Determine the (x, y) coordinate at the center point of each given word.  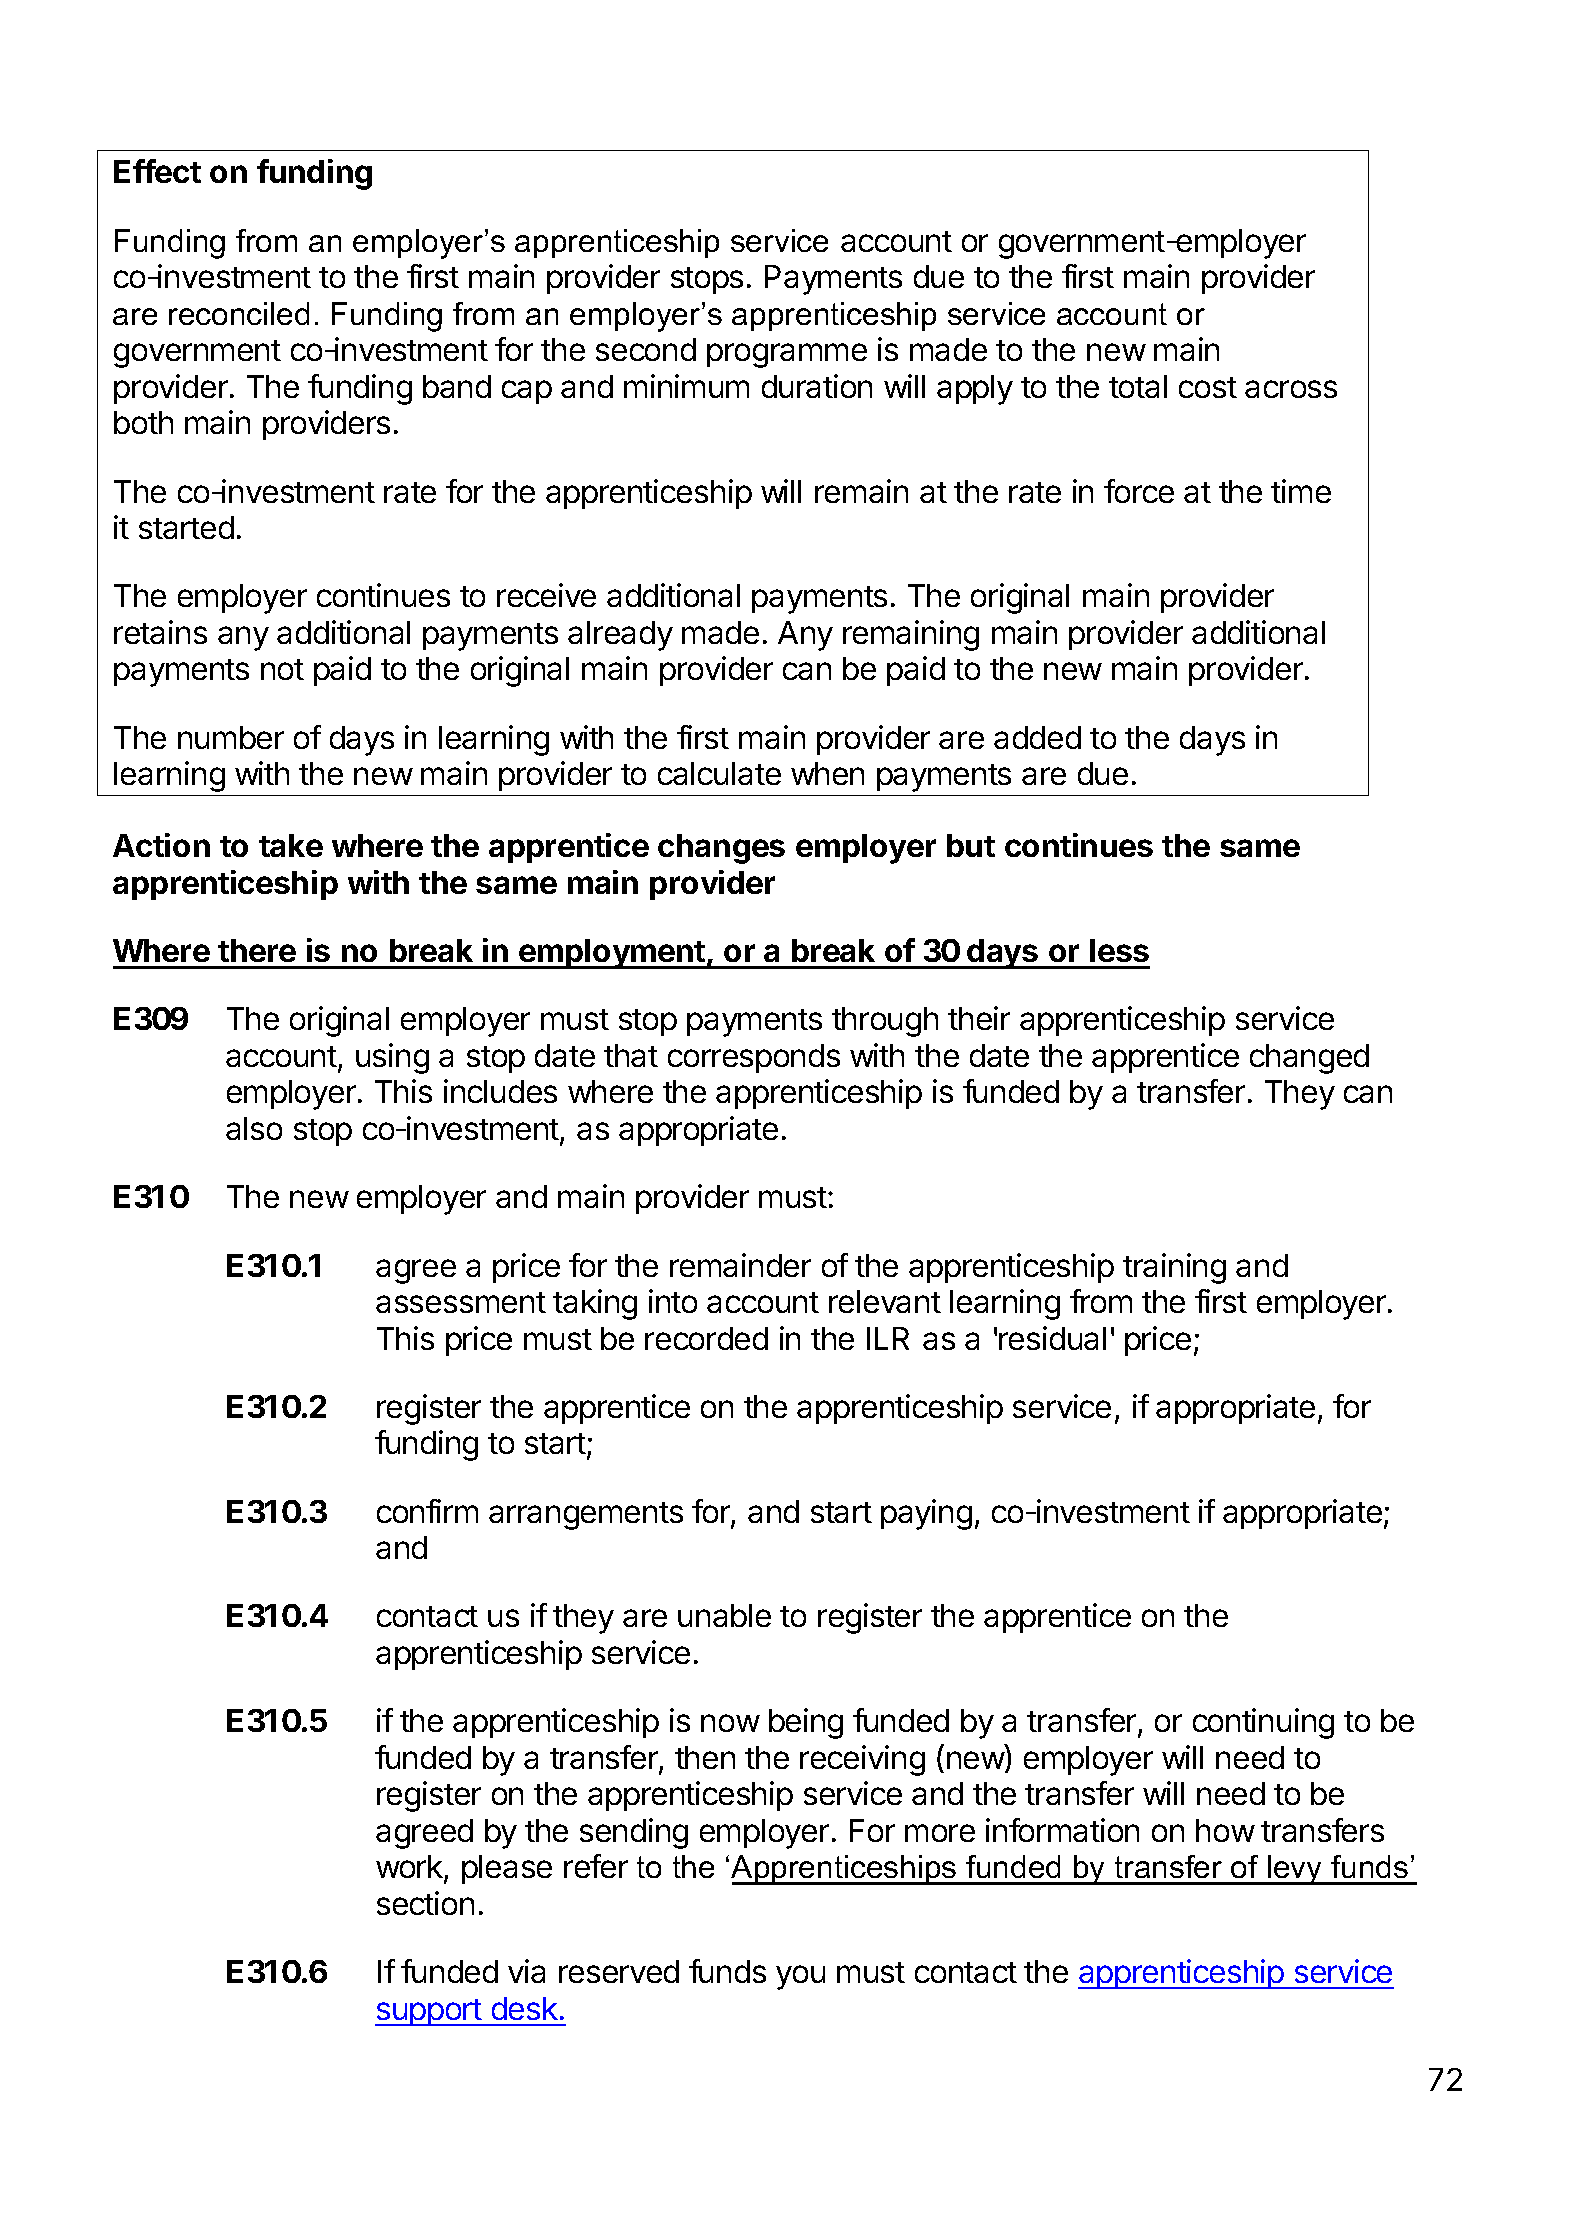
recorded (706, 1338)
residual (1052, 1338)
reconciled (239, 313)
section (425, 1903)
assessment (461, 1302)
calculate (719, 773)
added (1037, 737)
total (1138, 386)
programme (787, 355)
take (291, 845)
